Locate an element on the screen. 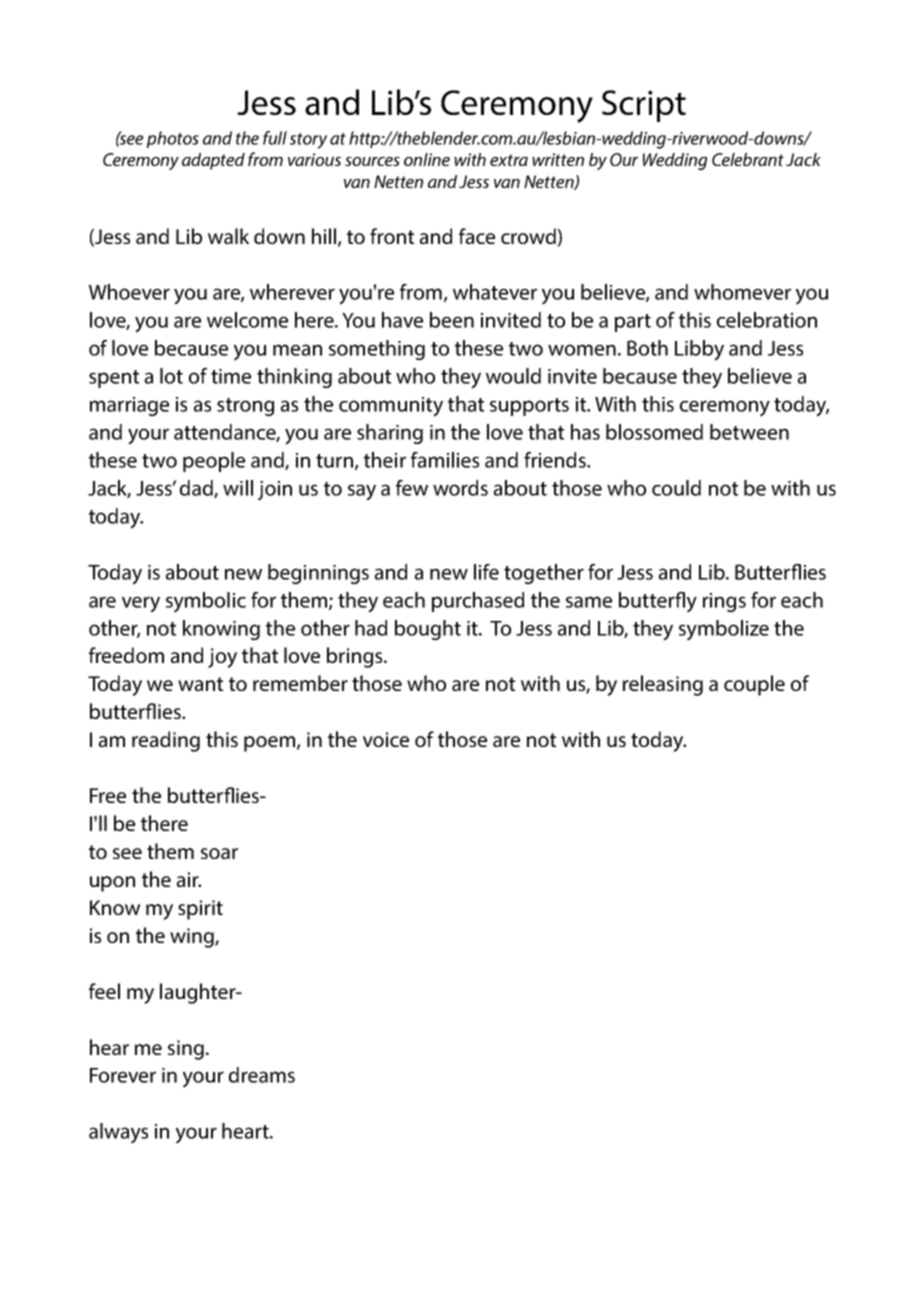 Image resolution: width=924 pixels, height=1308 pixels. online is located at coordinates (427, 159).
